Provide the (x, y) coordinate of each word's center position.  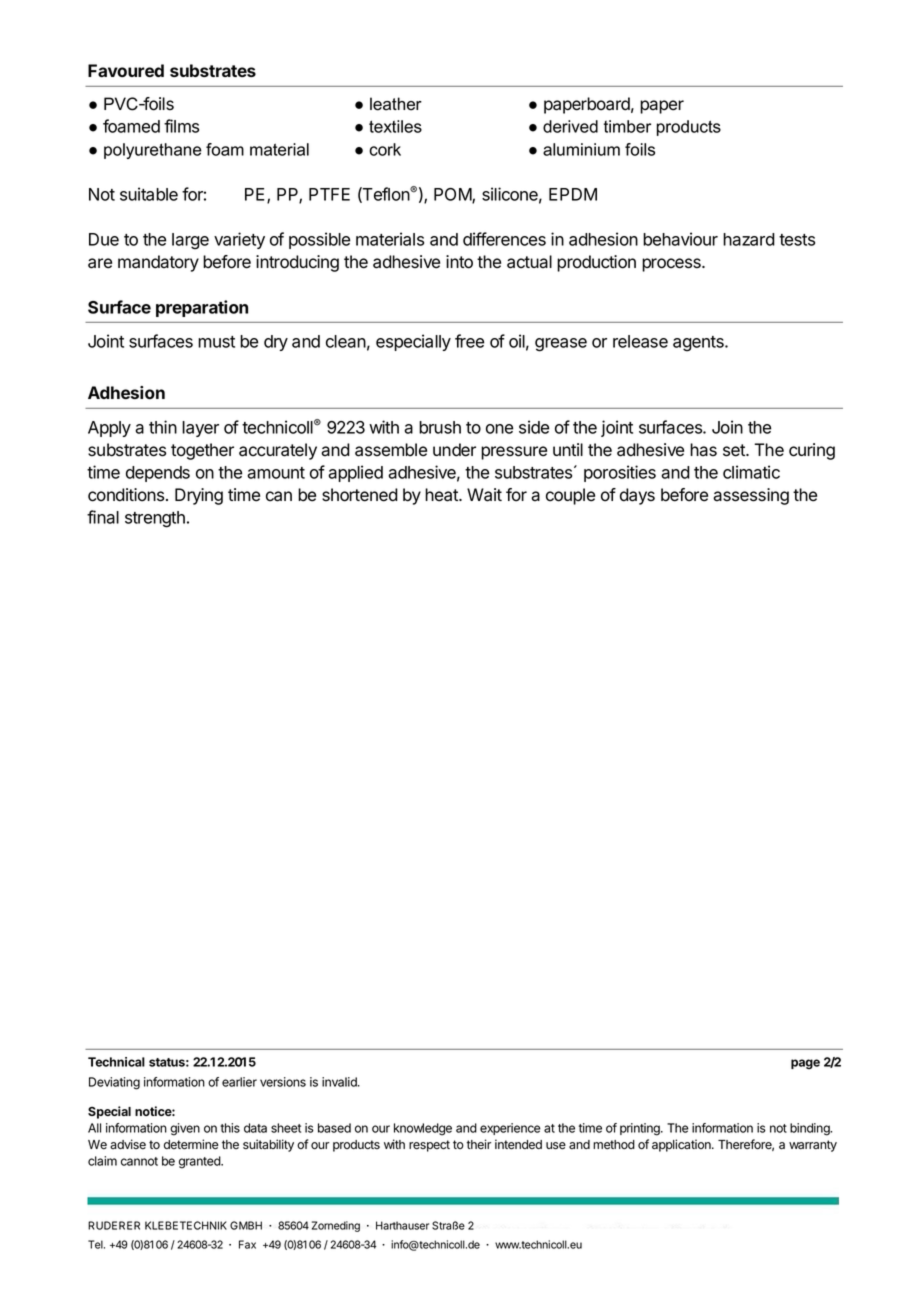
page (805, 1064)
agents (699, 344)
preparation (202, 308)
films (181, 126)
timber (627, 126)
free (469, 341)
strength (155, 519)
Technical (116, 1062)
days (637, 496)
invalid (340, 1082)
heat (442, 495)
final (103, 517)
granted (200, 1162)
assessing (751, 496)
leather (396, 104)
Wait (484, 495)
